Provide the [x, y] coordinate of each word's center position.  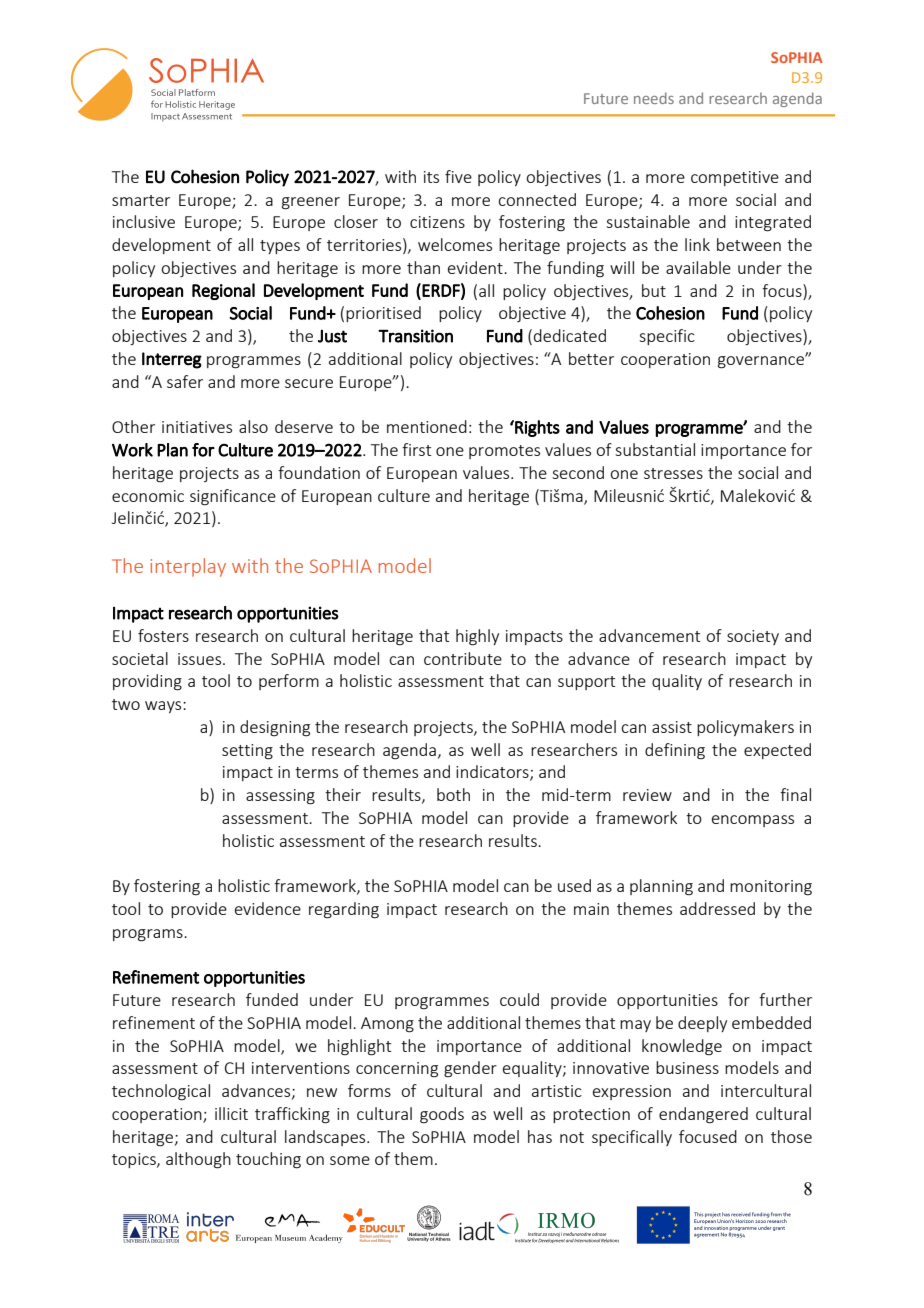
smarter [141, 200]
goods [442, 1115]
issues [199, 659]
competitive [735, 178]
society [753, 637]
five [458, 176]
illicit [231, 1113]
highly [477, 637]
